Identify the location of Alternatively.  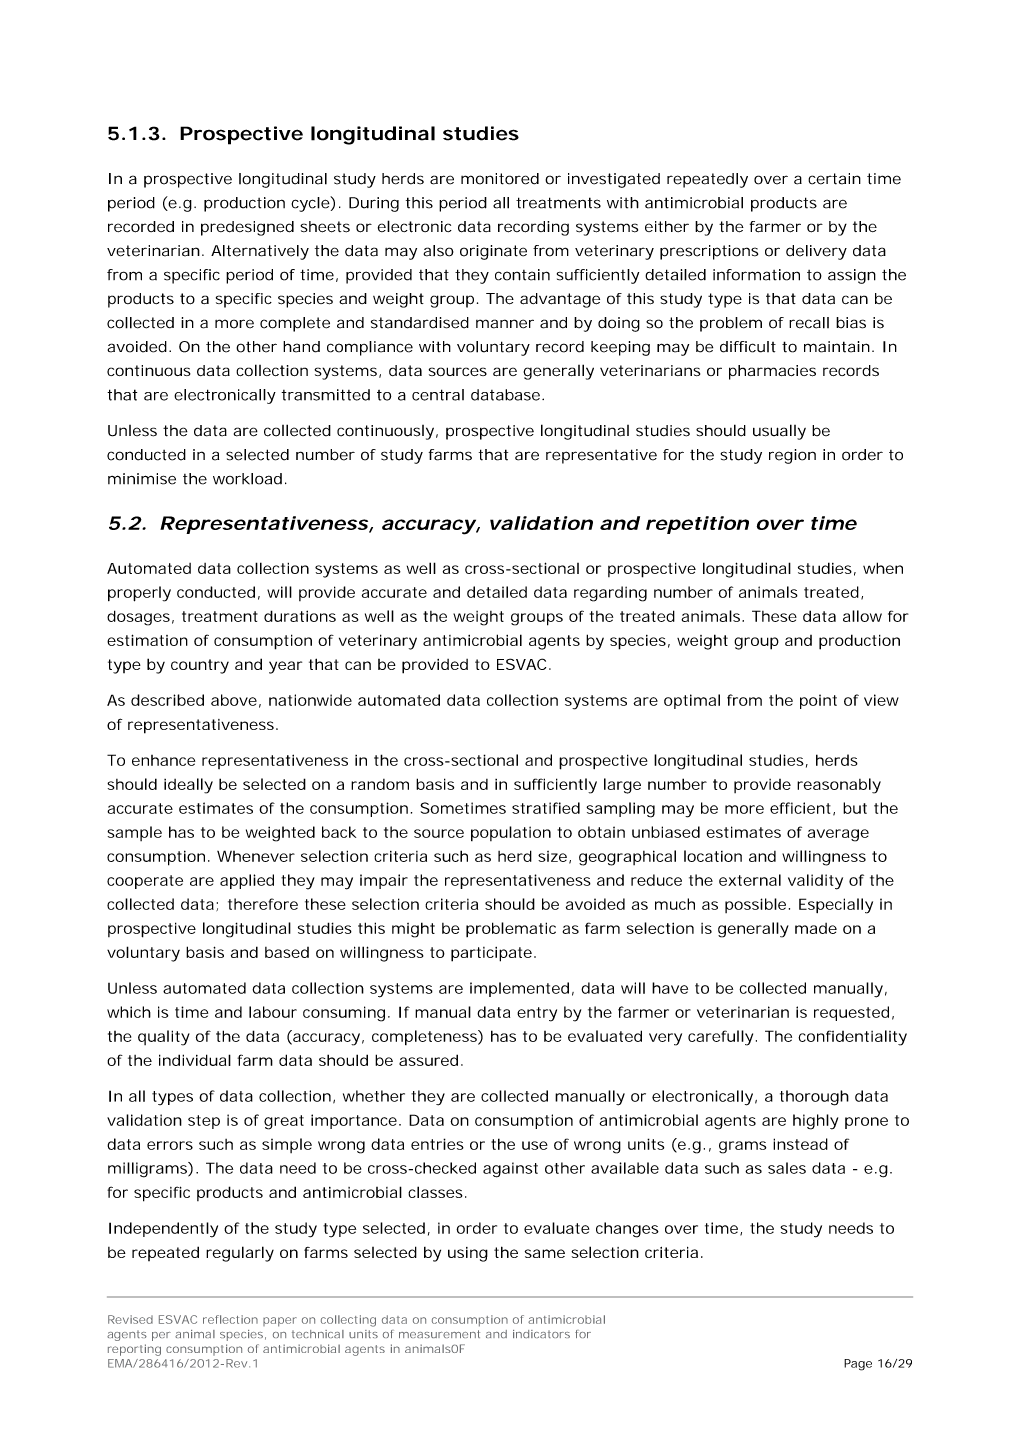
(260, 252).
